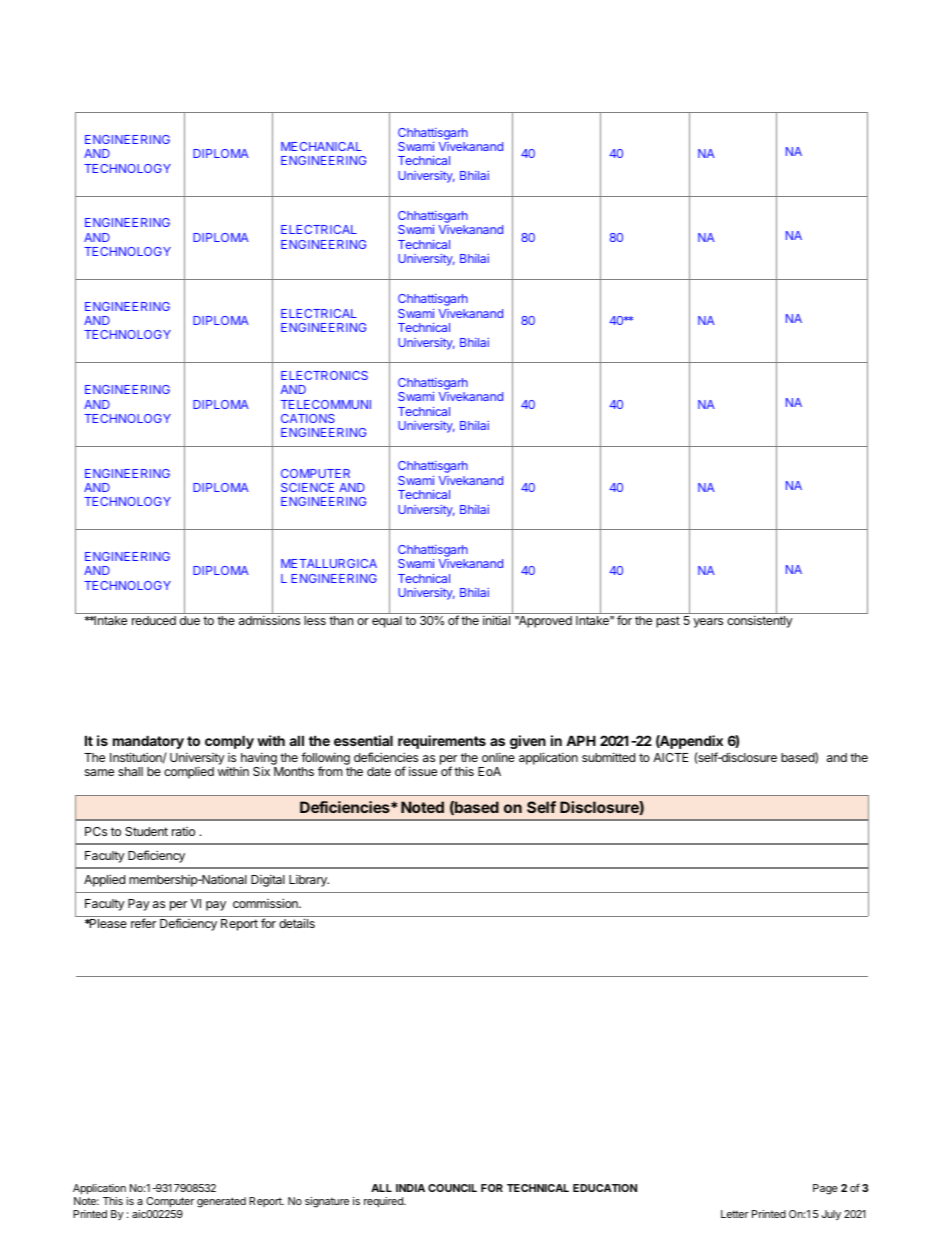 This screenshot has width=952, height=1233. Describe the element at coordinates (423, 771) in the screenshot. I see `issue` at that location.
